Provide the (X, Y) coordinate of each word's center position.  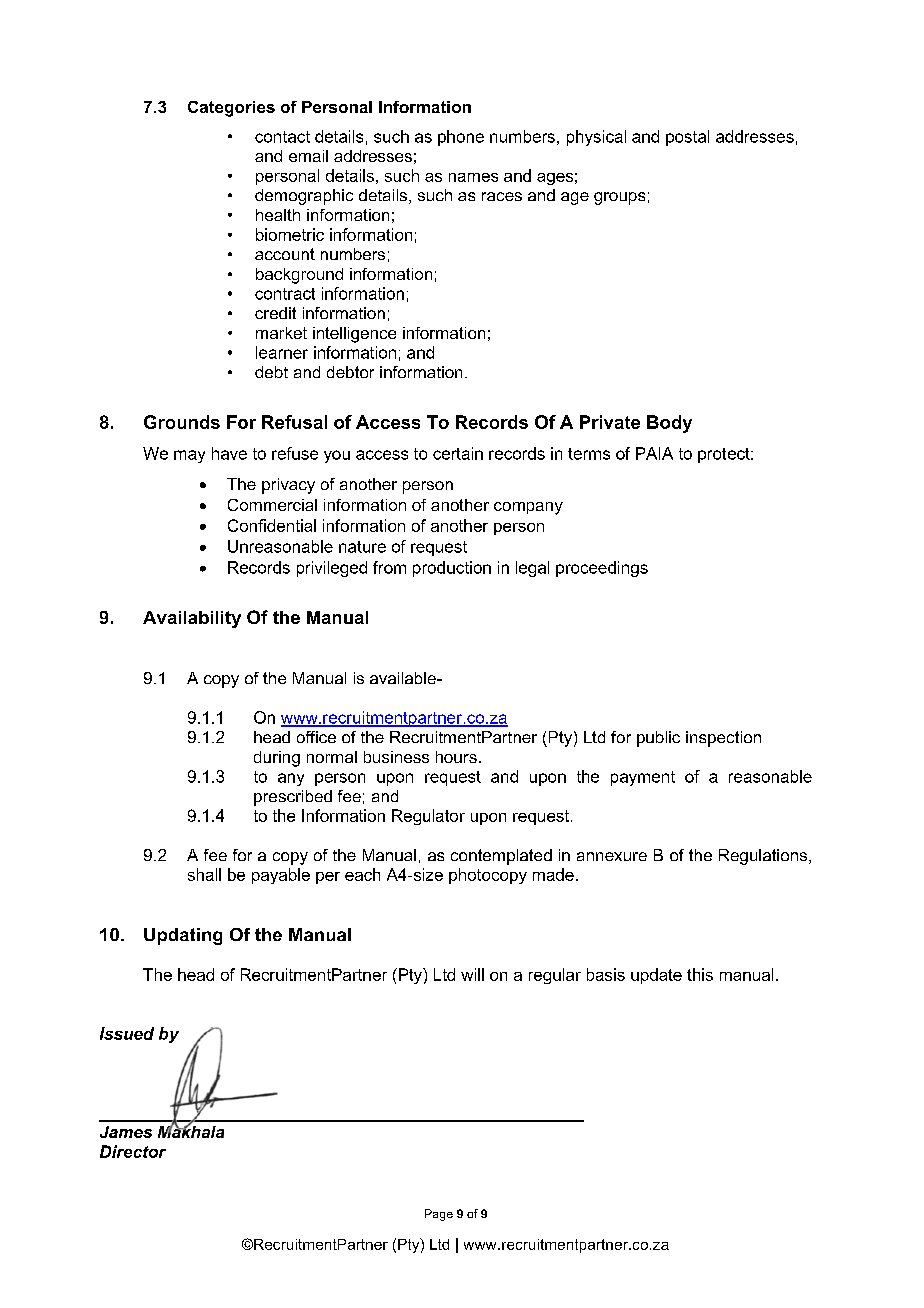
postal (687, 138)
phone (461, 138)
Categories (231, 109)
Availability (192, 619)
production (452, 569)
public (658, 739)
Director (133, 1151)
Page (439, 1215)
